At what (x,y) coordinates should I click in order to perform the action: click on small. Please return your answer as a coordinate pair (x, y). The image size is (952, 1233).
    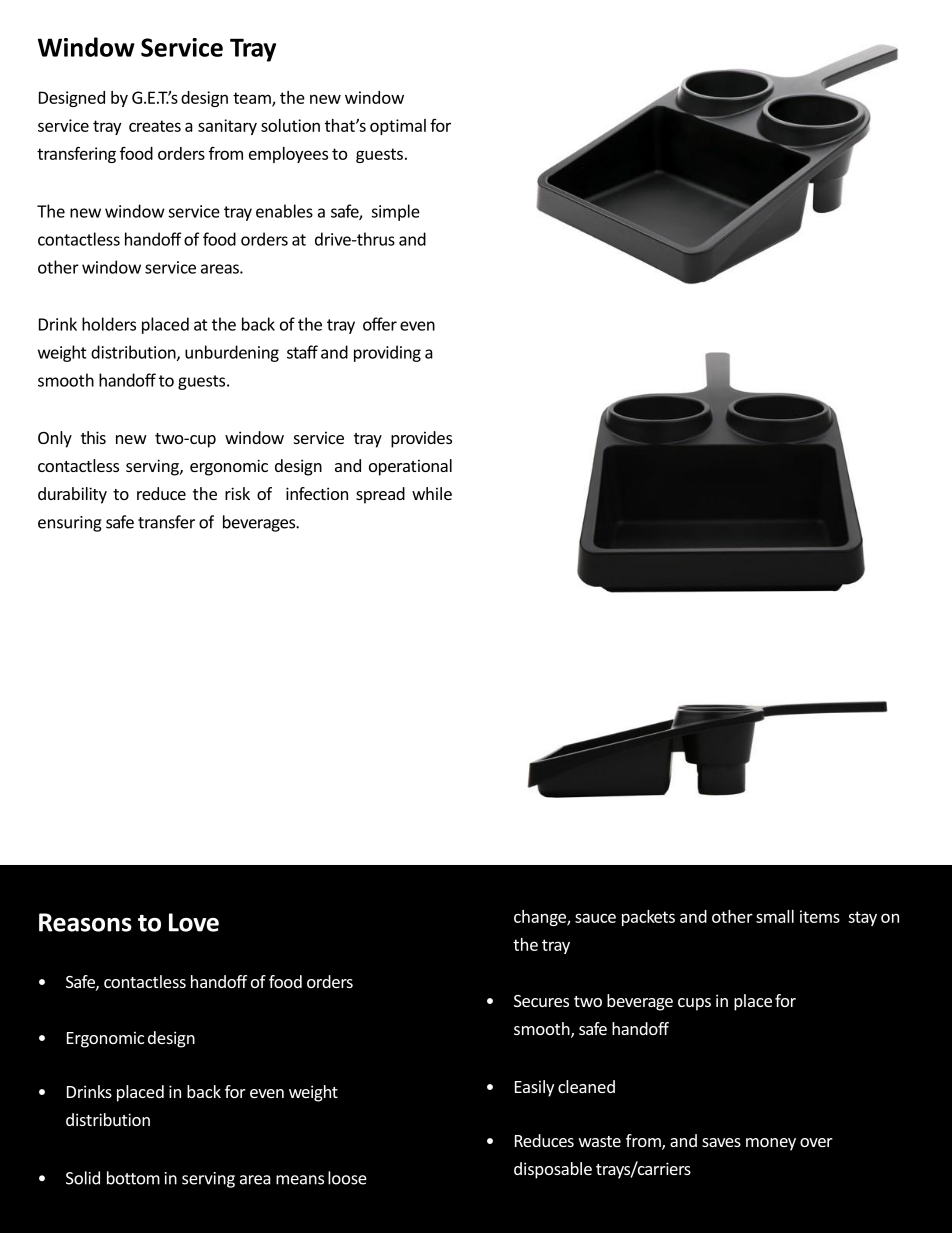
    Looking at the image, I should click on (775, 916).
